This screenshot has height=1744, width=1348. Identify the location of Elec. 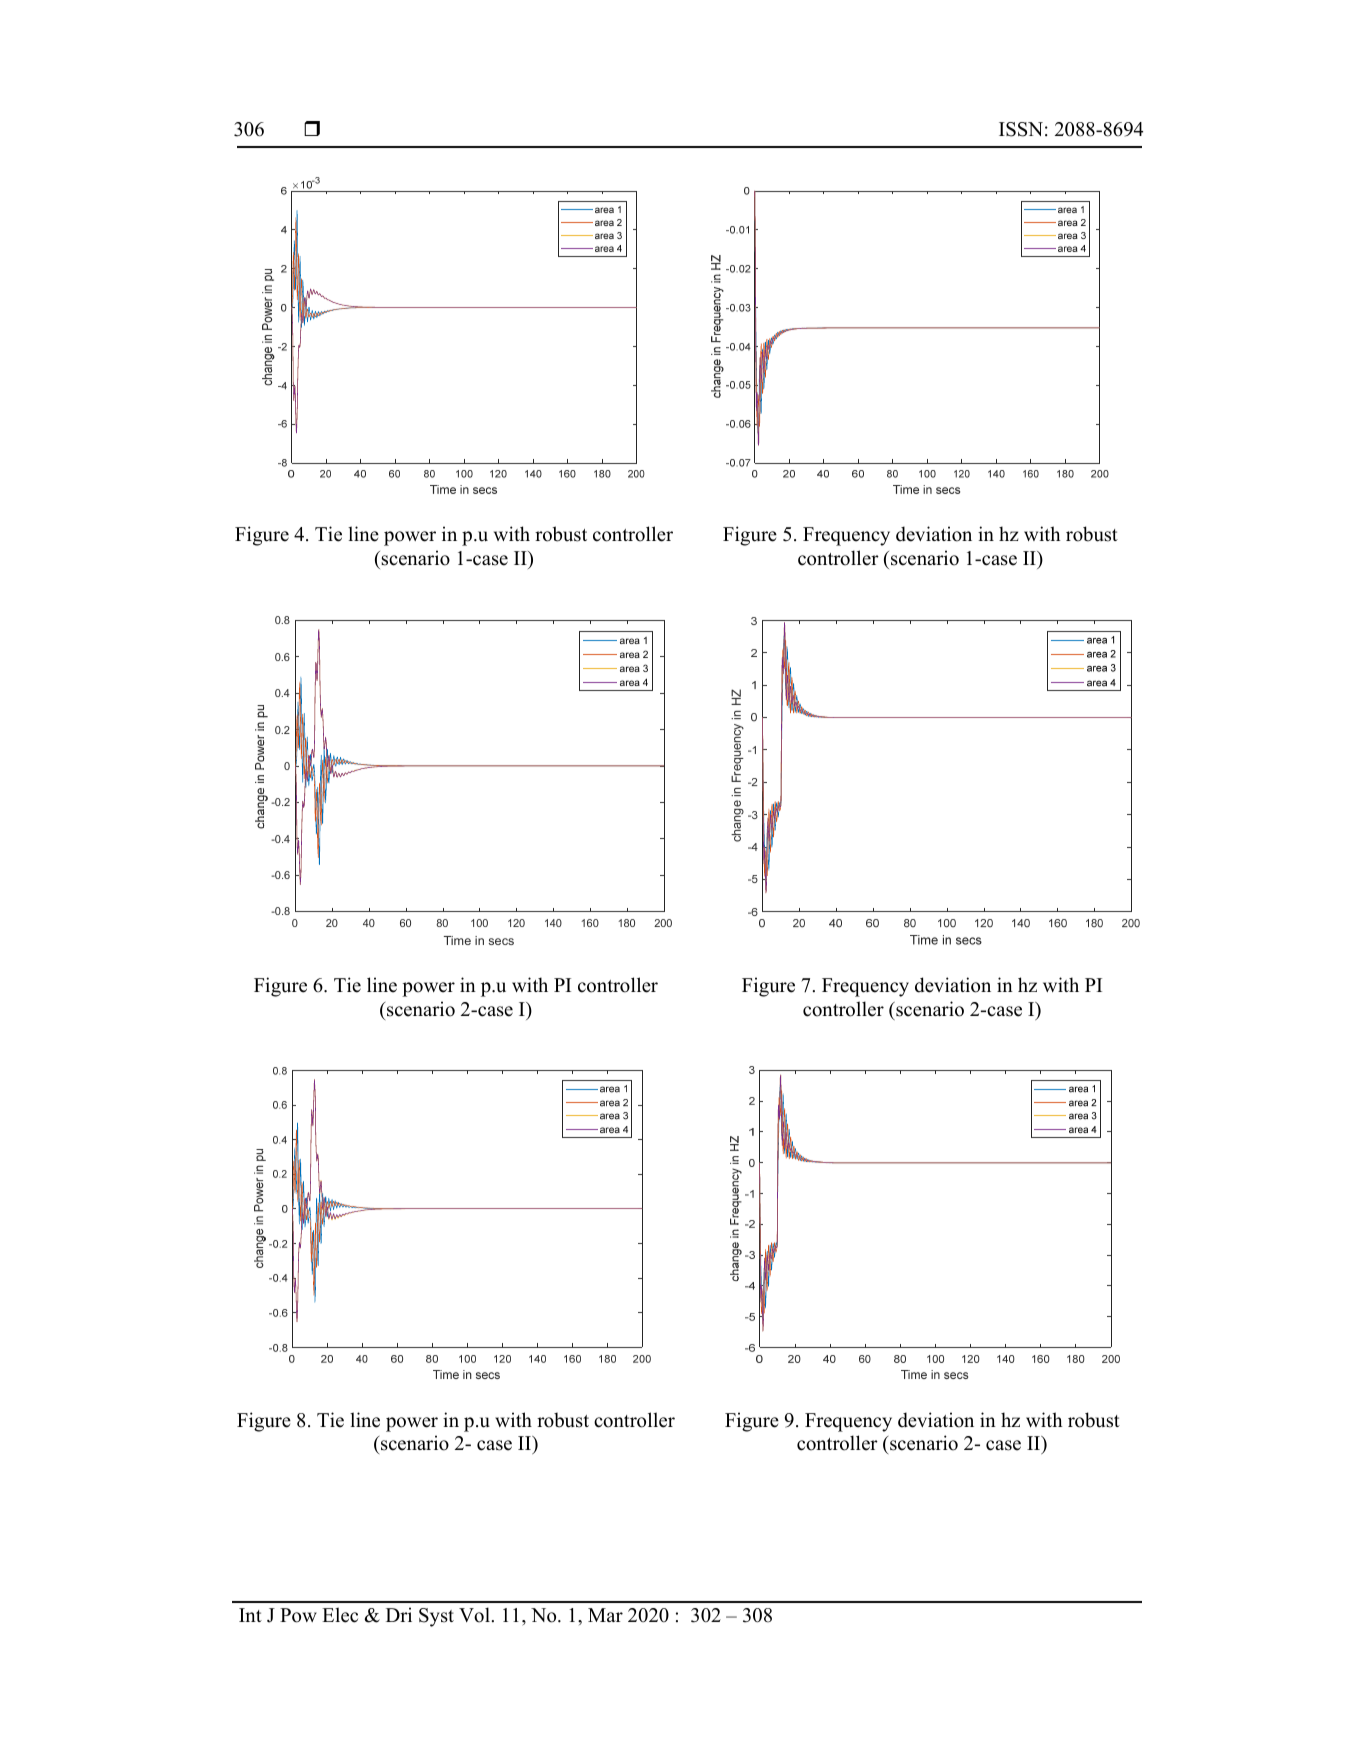
(340, 1615).
